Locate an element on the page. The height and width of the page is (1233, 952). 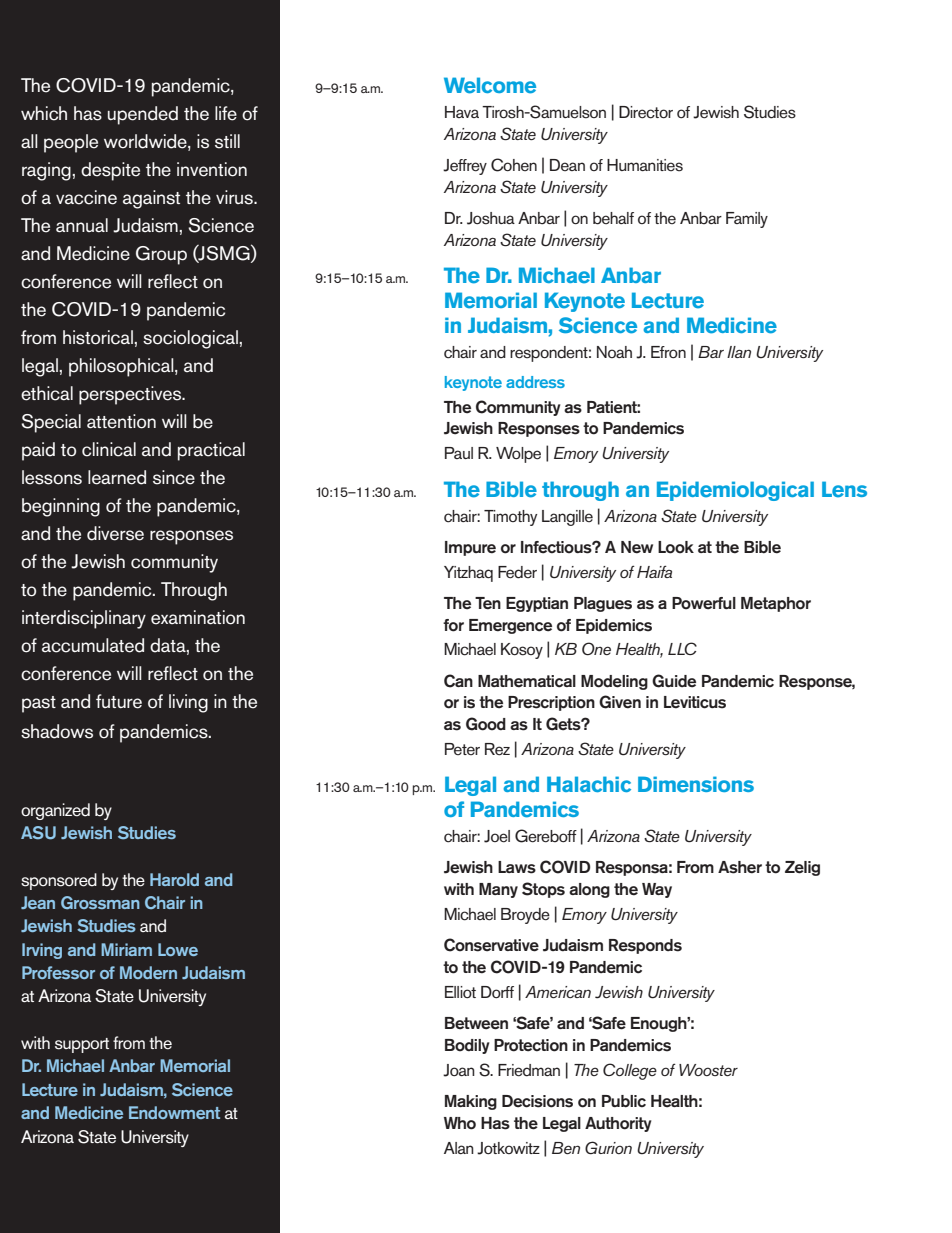
Director is located at coordinates (646, 112).
